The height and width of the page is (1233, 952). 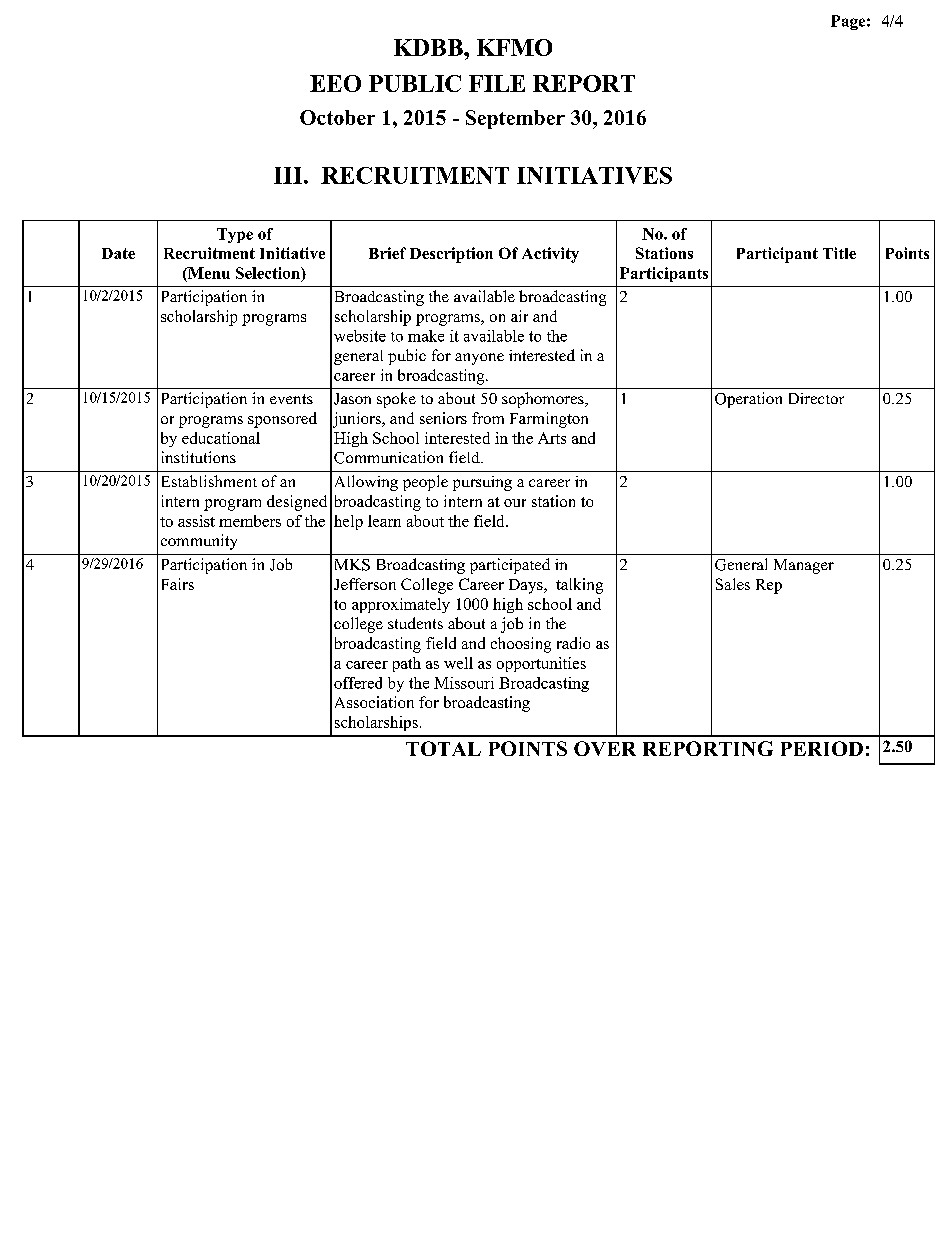 I want to click on participated, so click(x=510, y=566).
